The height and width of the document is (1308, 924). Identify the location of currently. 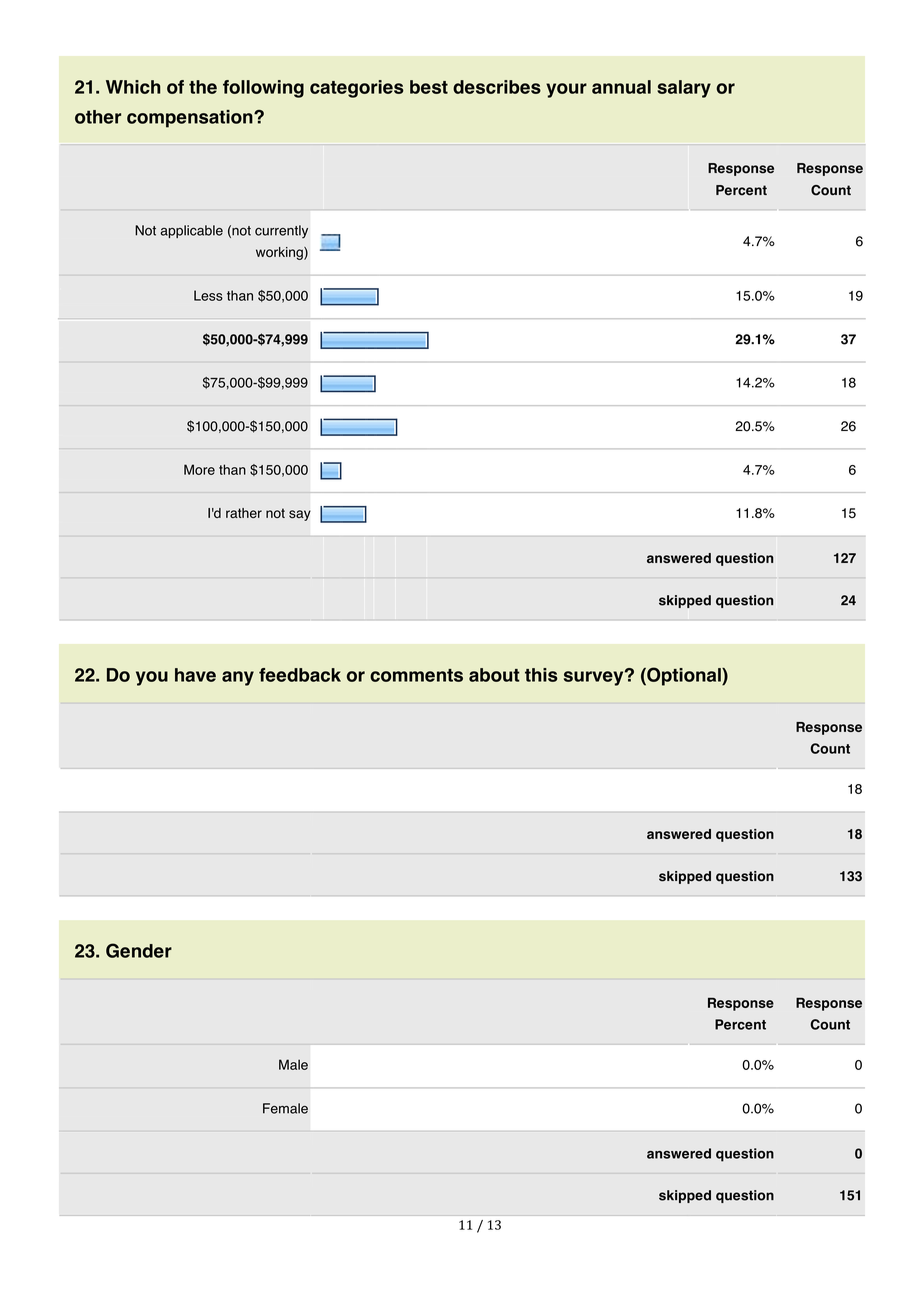
(281, 231).
